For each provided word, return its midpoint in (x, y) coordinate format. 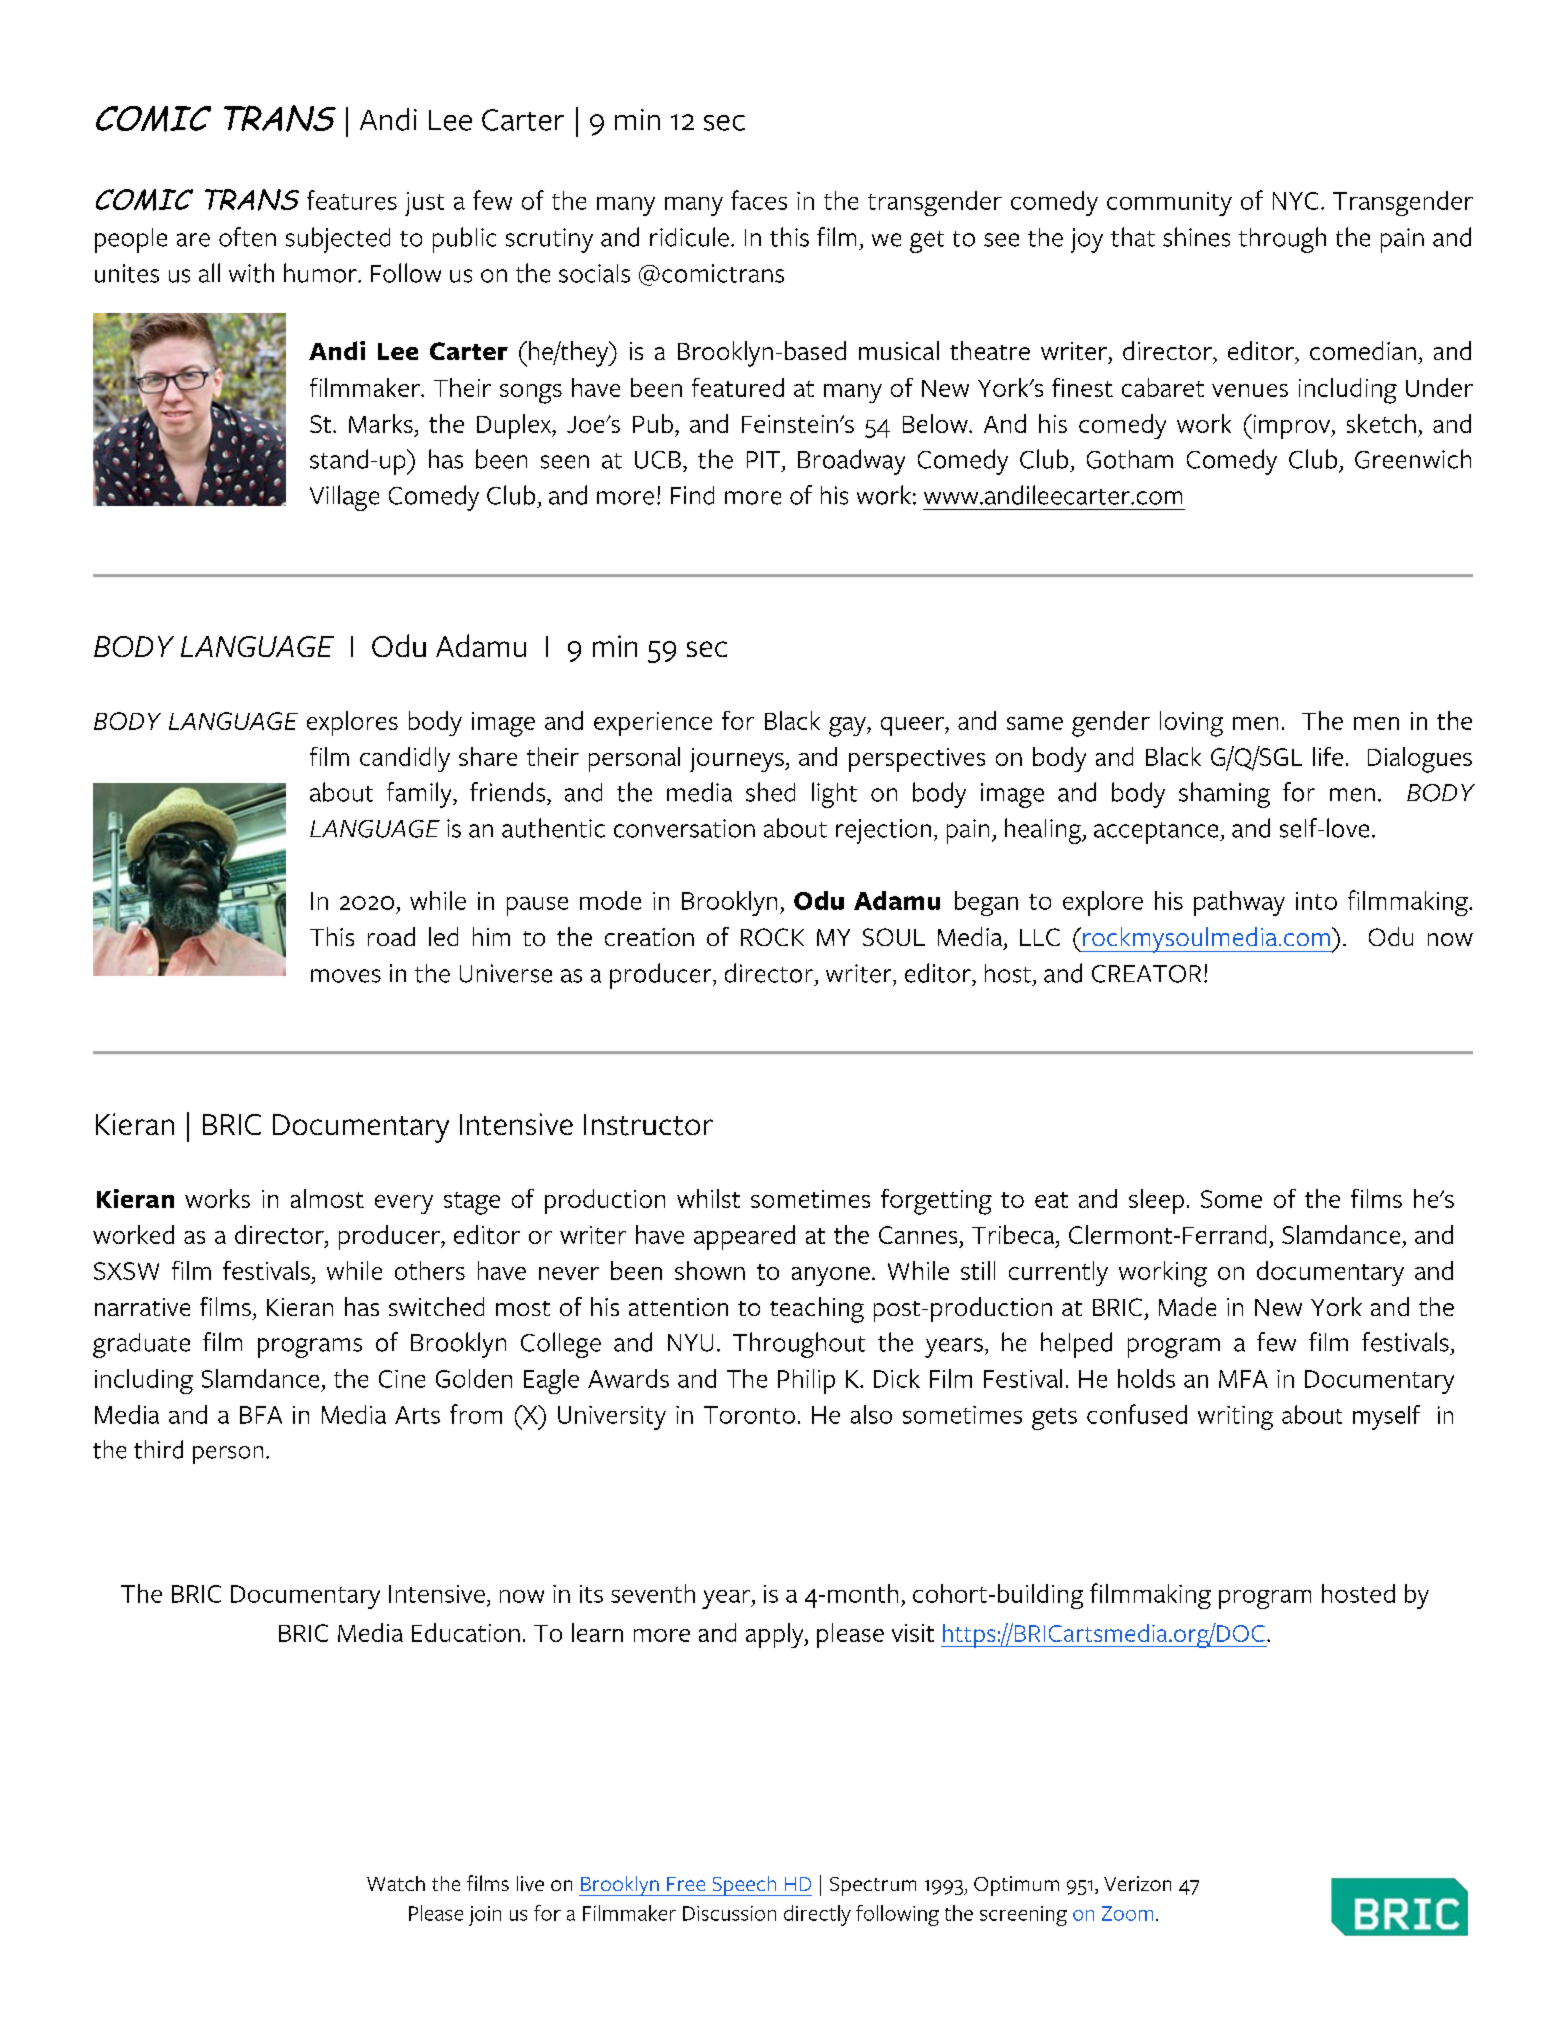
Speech (744, 1886)
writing (1235, 1418)
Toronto (749, 1415)
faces (759, 200)
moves (346, 976)
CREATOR (1146, 974)
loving (1191, 724)
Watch (396, 1883)
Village (344, 498)
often (247, 237)
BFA (261, 1415)
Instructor (648, 1125)
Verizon (1137, 1883)
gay (848, 727)
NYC (1295, 201)
